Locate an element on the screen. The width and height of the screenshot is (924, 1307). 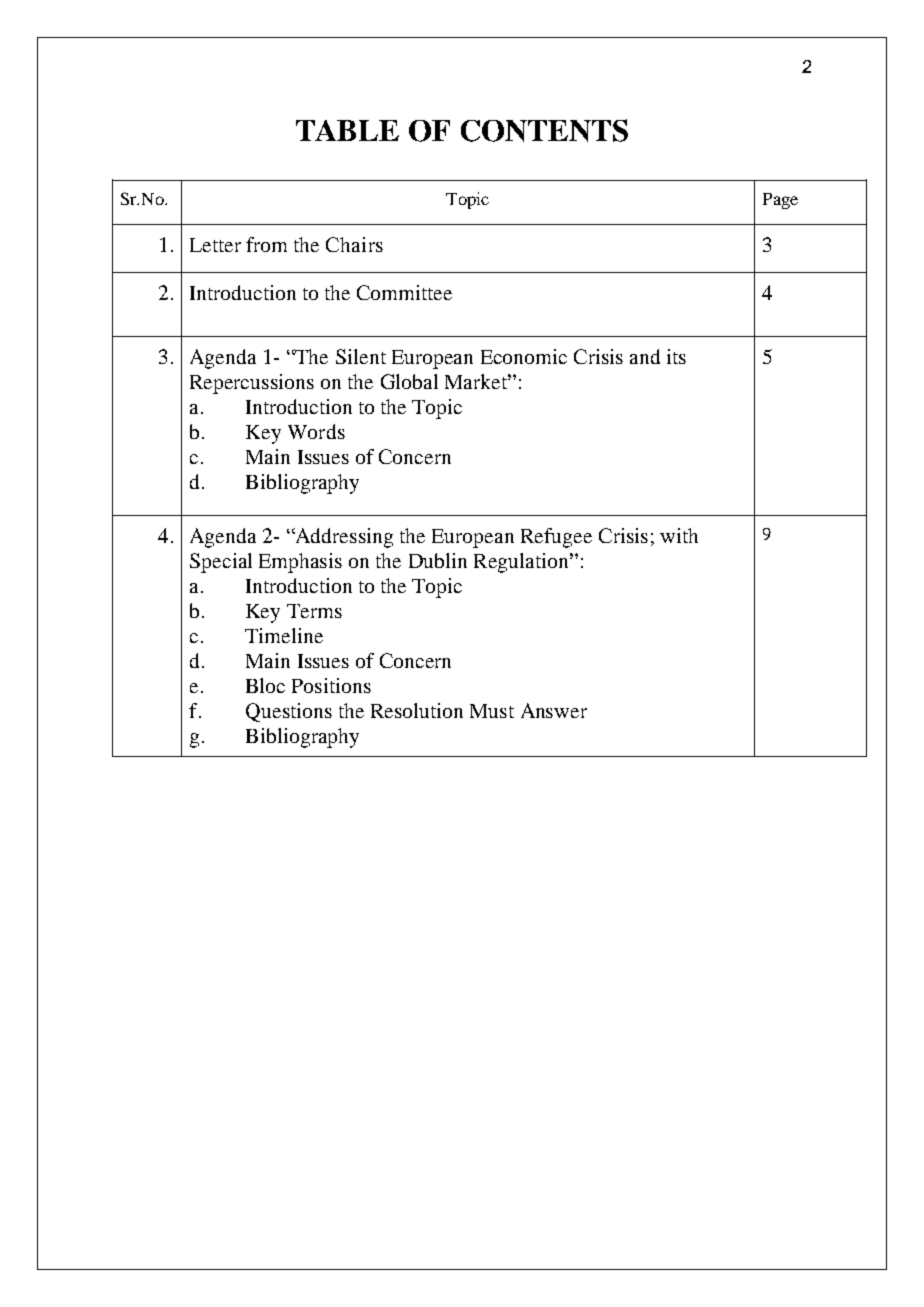
CONTENTS is located at coordinates (544, 130).
